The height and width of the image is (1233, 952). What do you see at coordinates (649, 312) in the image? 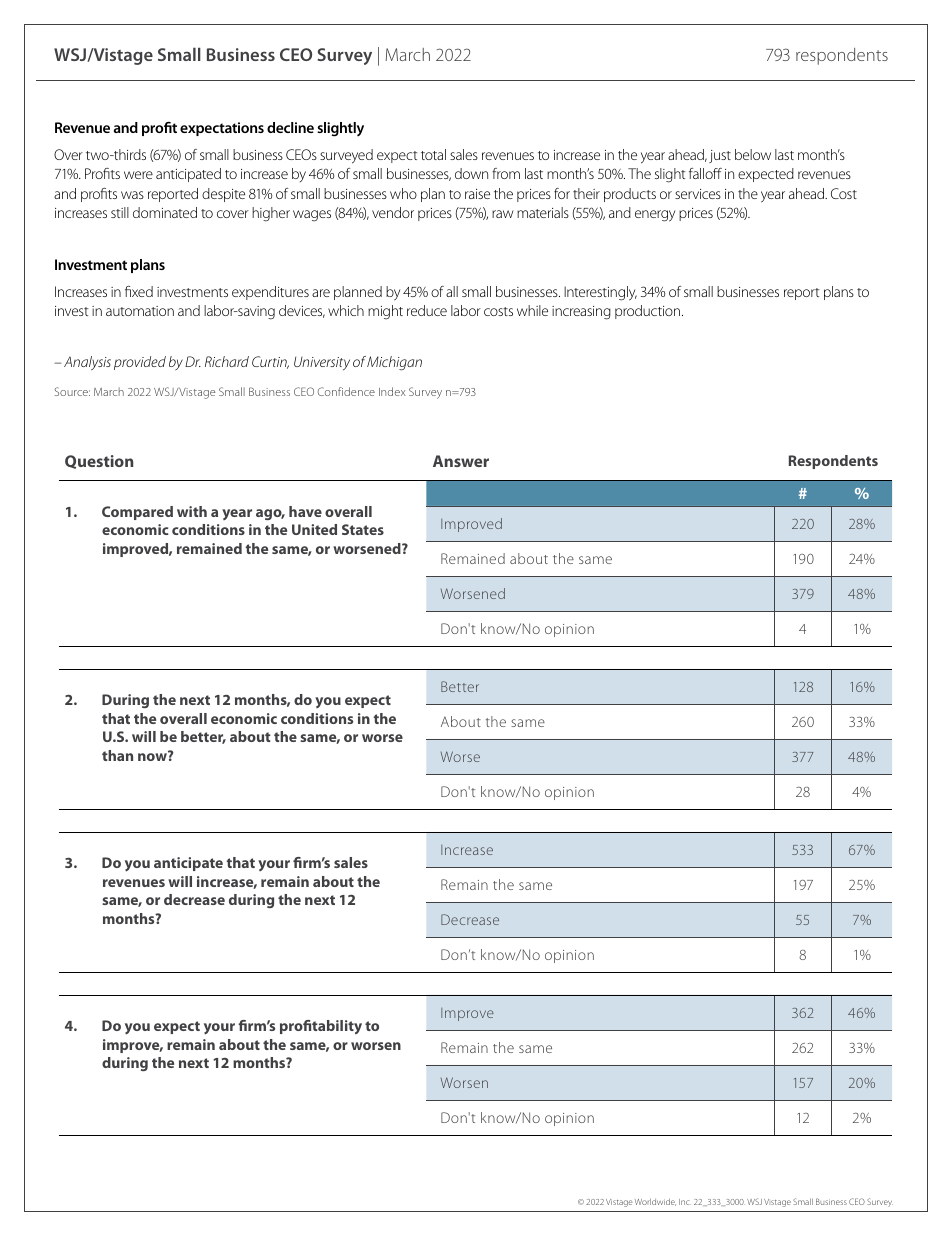
I see `production` at bounding box center [649, 312].
